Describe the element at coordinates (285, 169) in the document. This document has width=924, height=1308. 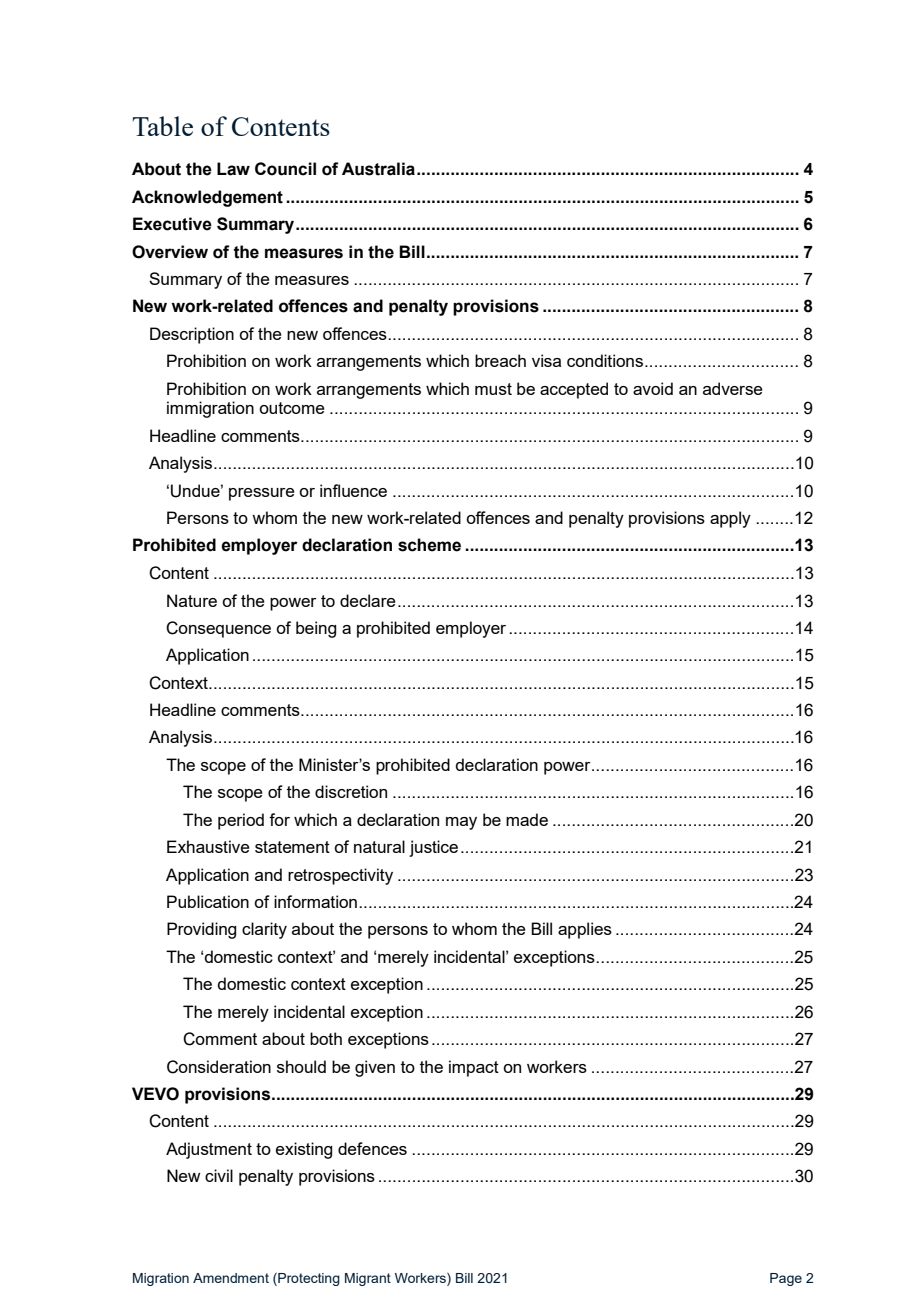
I see `Council` at that location.
